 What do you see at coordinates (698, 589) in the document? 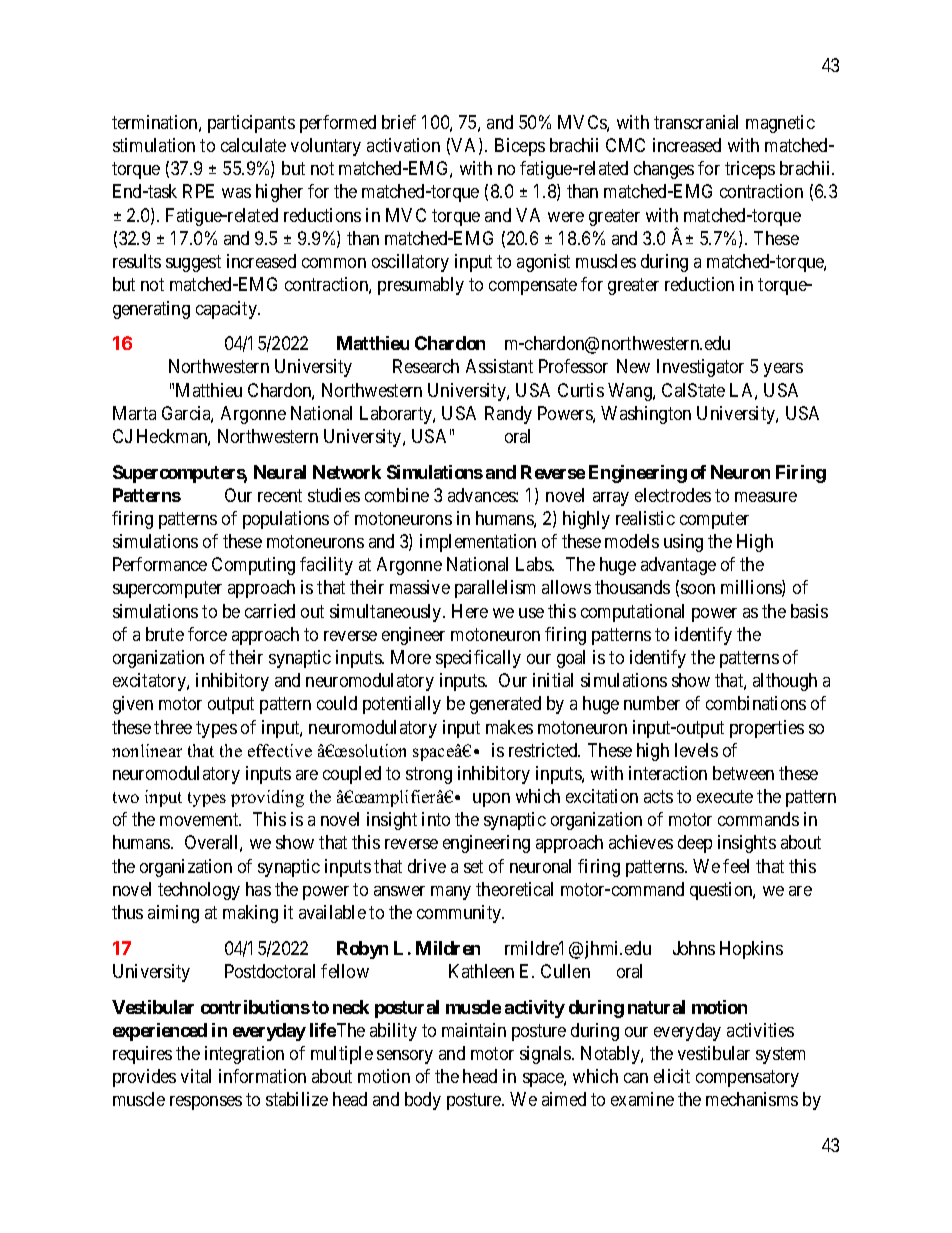
I see `soon` at bounding box center [698, 589].
